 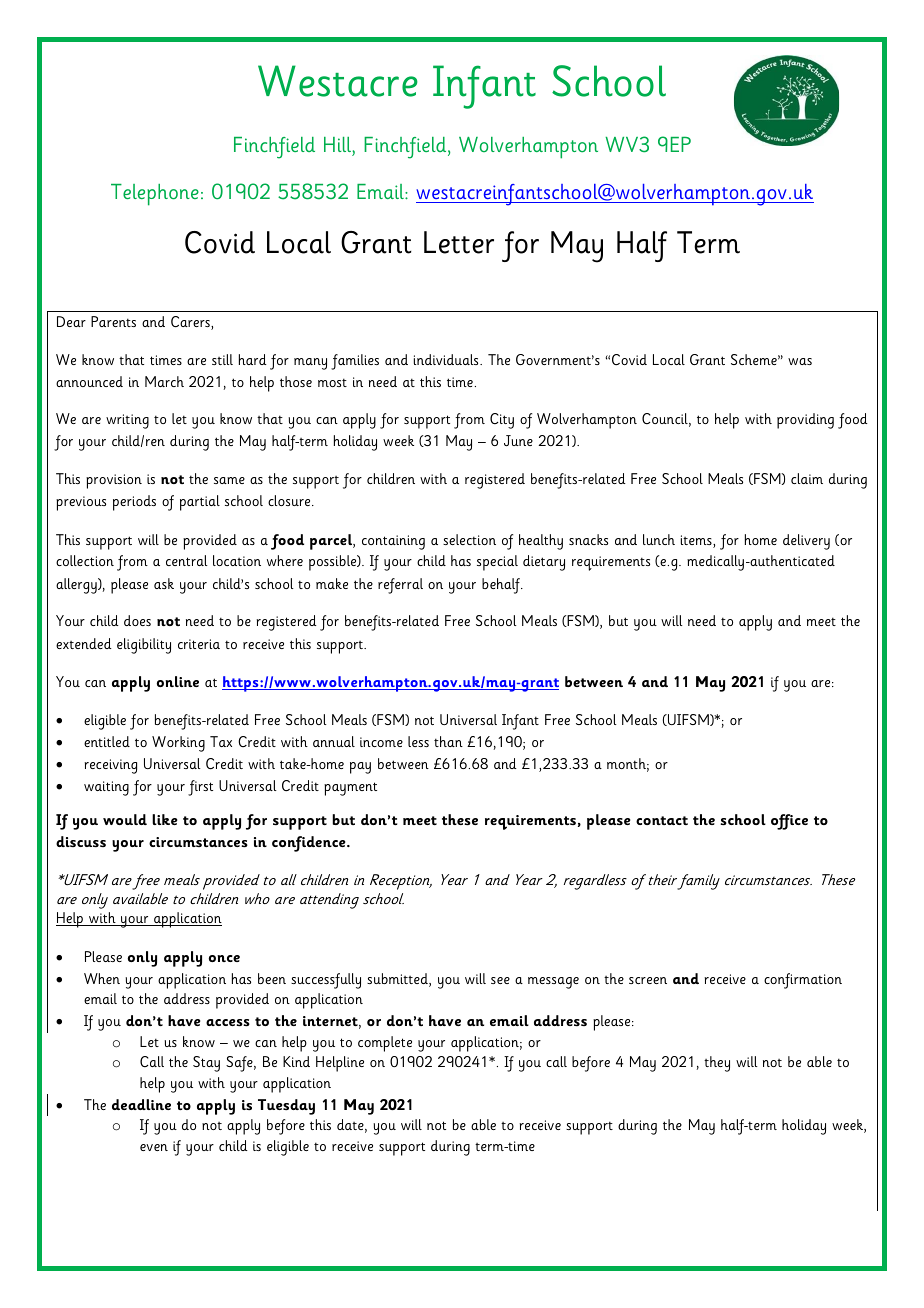 I want to click on deadline, so click(x=141, y=1104).
